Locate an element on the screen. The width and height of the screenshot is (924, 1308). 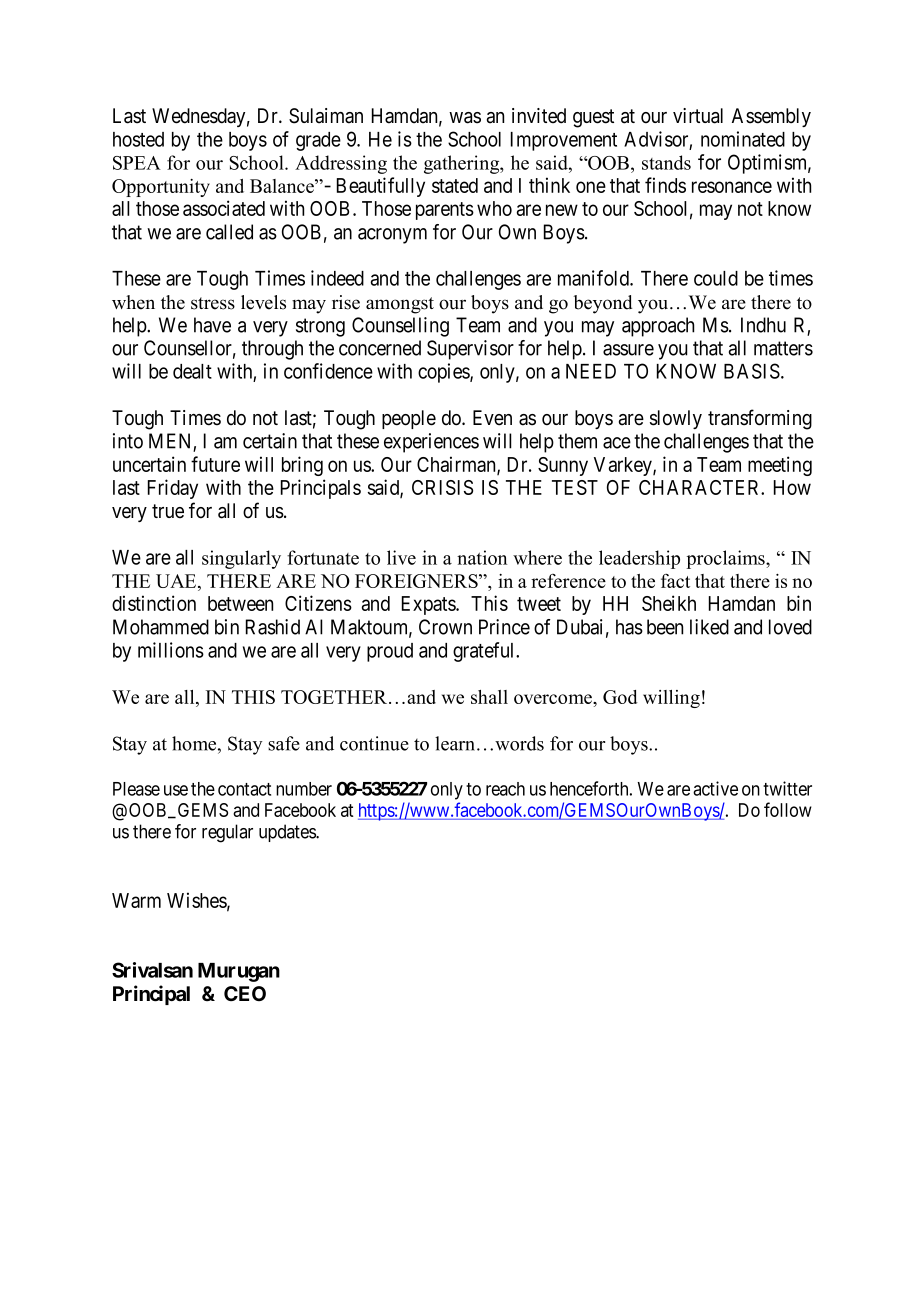
millions is located at coordinates (171, 650).
